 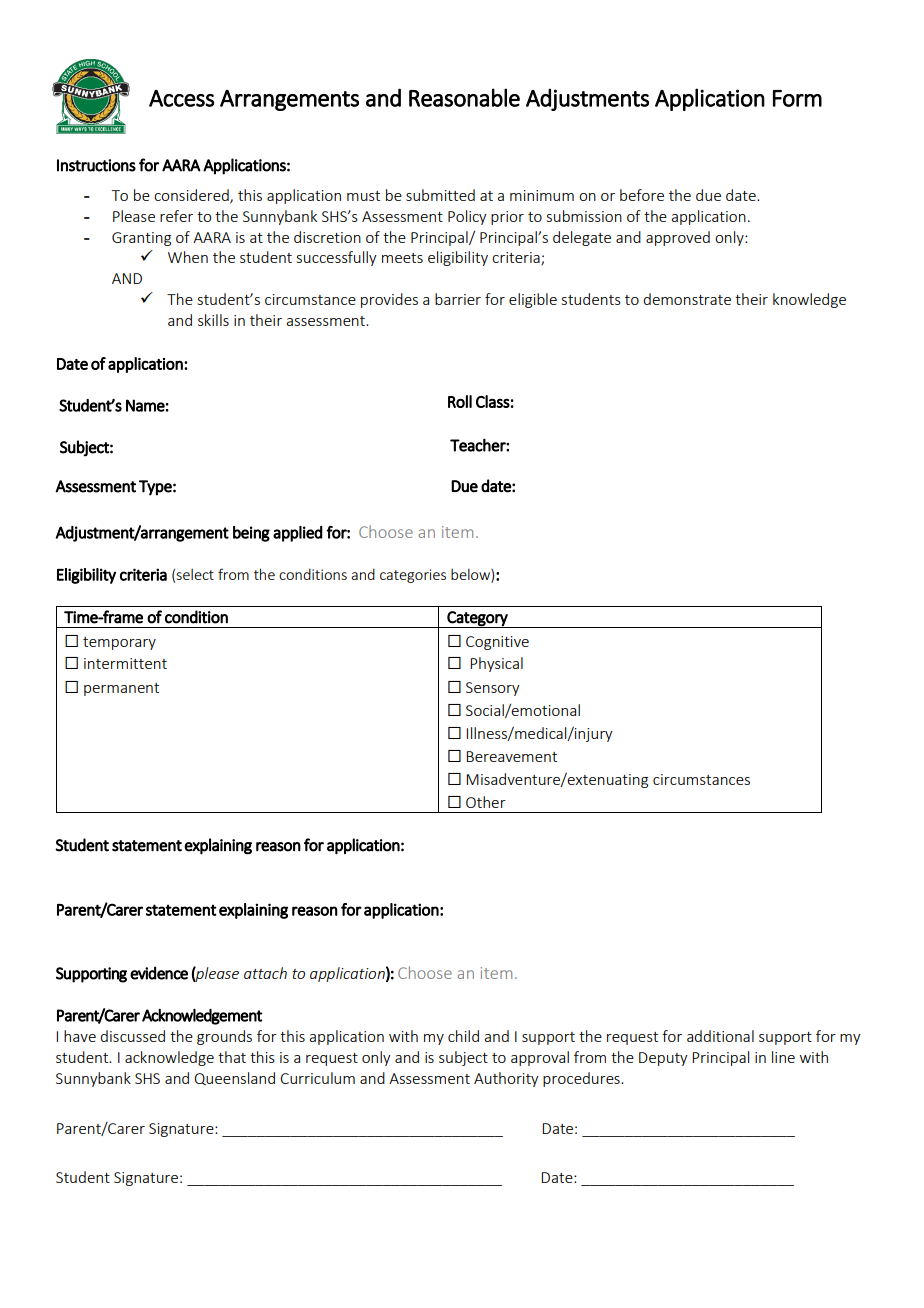 What do you see at coordinates (119, 643) in the page?
I see `temporary` at bounding box center [119, 643].
